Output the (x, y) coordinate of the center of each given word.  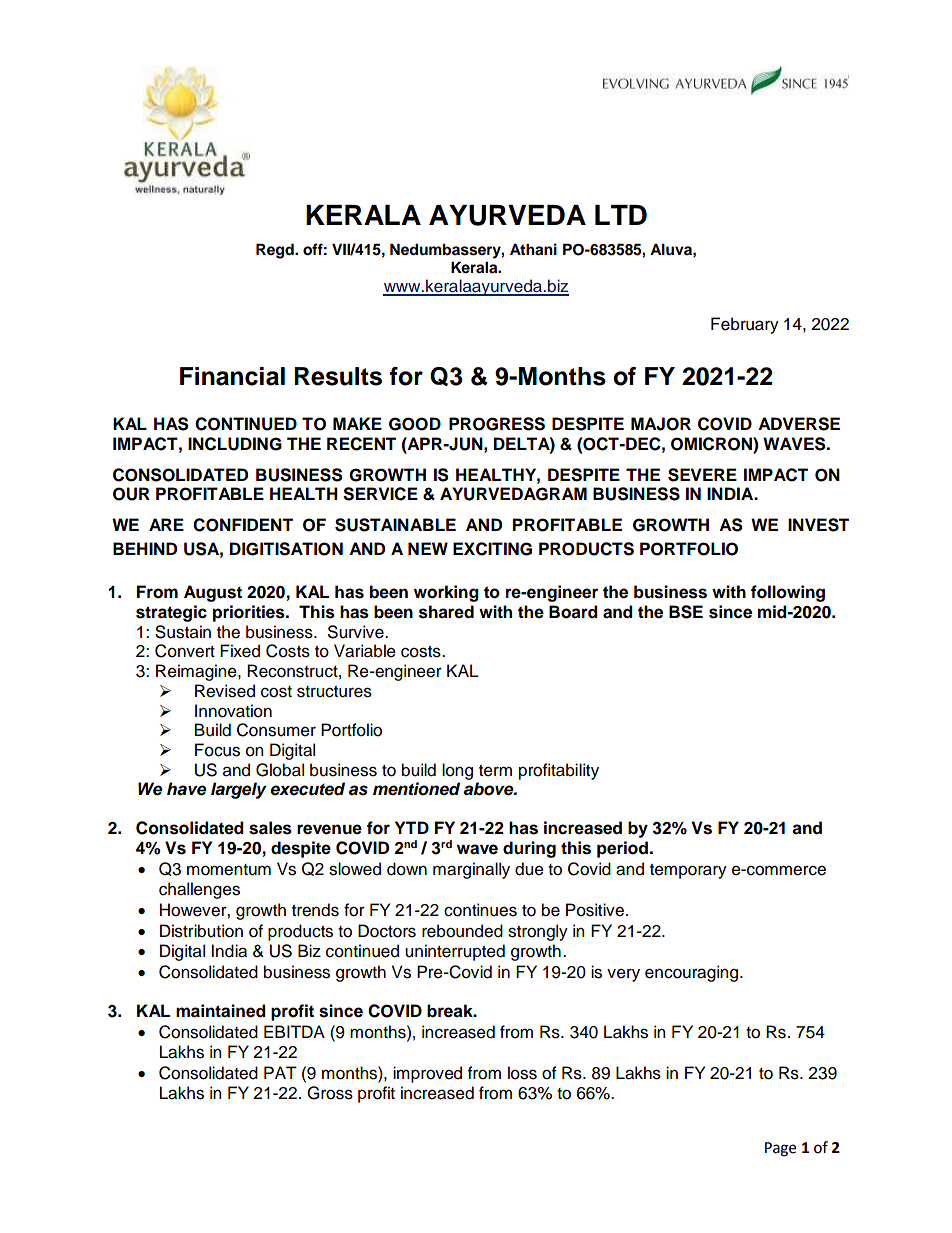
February (745, 325)
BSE (686, 612)
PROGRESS (497, 424)
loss (522, 1073)
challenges (199, 890)
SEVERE (702, 475)
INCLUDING (235, 444)
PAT (280, 1072)
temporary (688, 871)
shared (446, 612)
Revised (225, 691)
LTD (621, 215)
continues (480, 910)
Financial (232, 376)
